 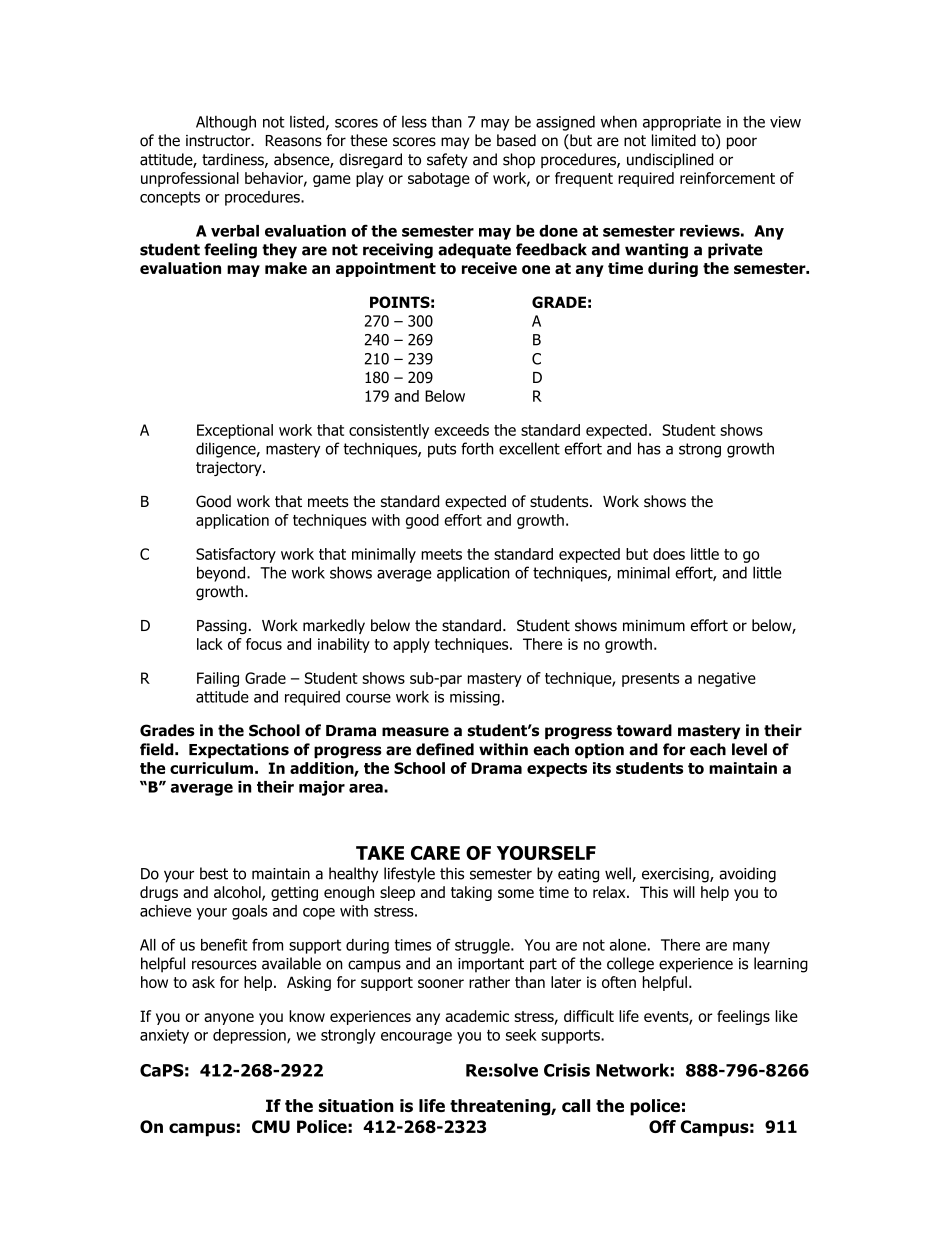 What do you see at coordinates (219, 141) in the page?
I see `instructor` at bounding box center [219, 141].
